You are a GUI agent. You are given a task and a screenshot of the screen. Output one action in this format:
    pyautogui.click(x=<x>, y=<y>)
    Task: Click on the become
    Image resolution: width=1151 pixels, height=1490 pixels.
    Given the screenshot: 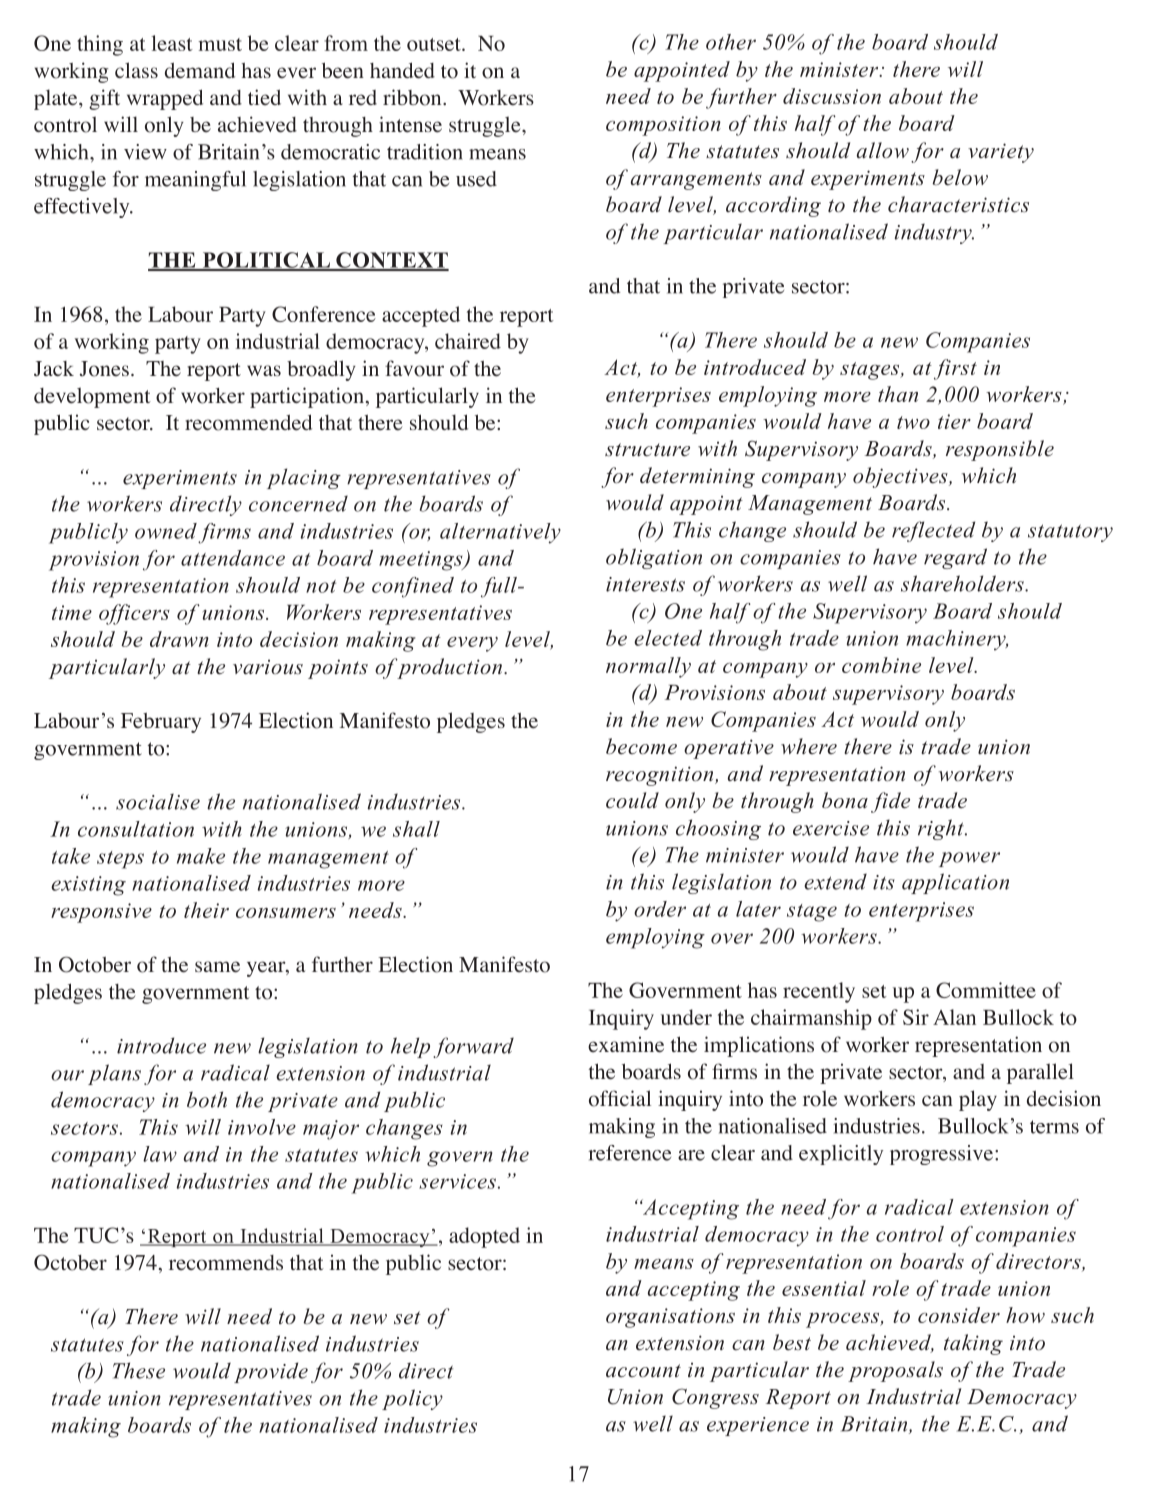 What is the action you would take?
    pyautogui.click(x=641, y=746)
